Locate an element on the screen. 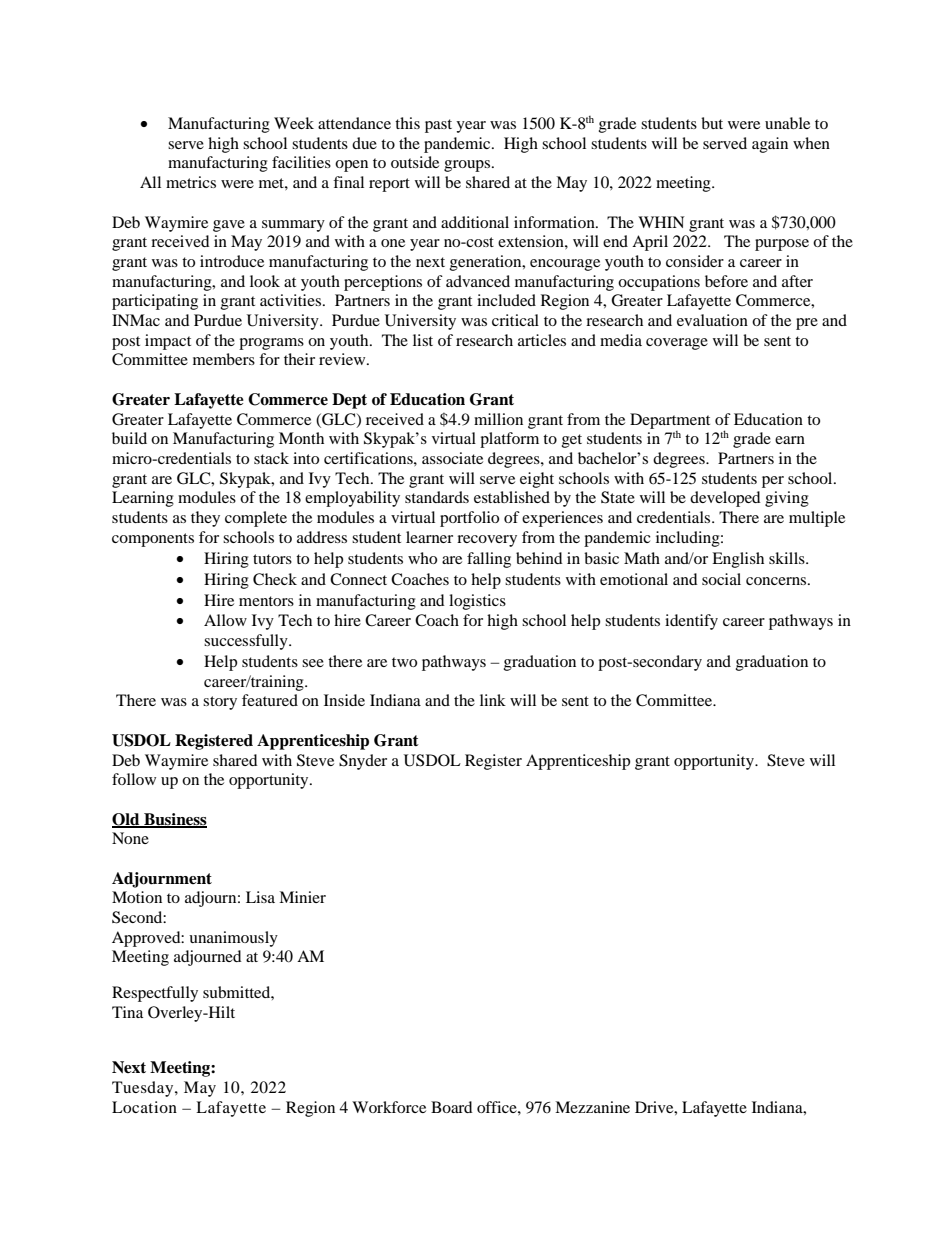 The width and height of the screenshot is (952, 1233). identify is located at coordinates (691, 622).
